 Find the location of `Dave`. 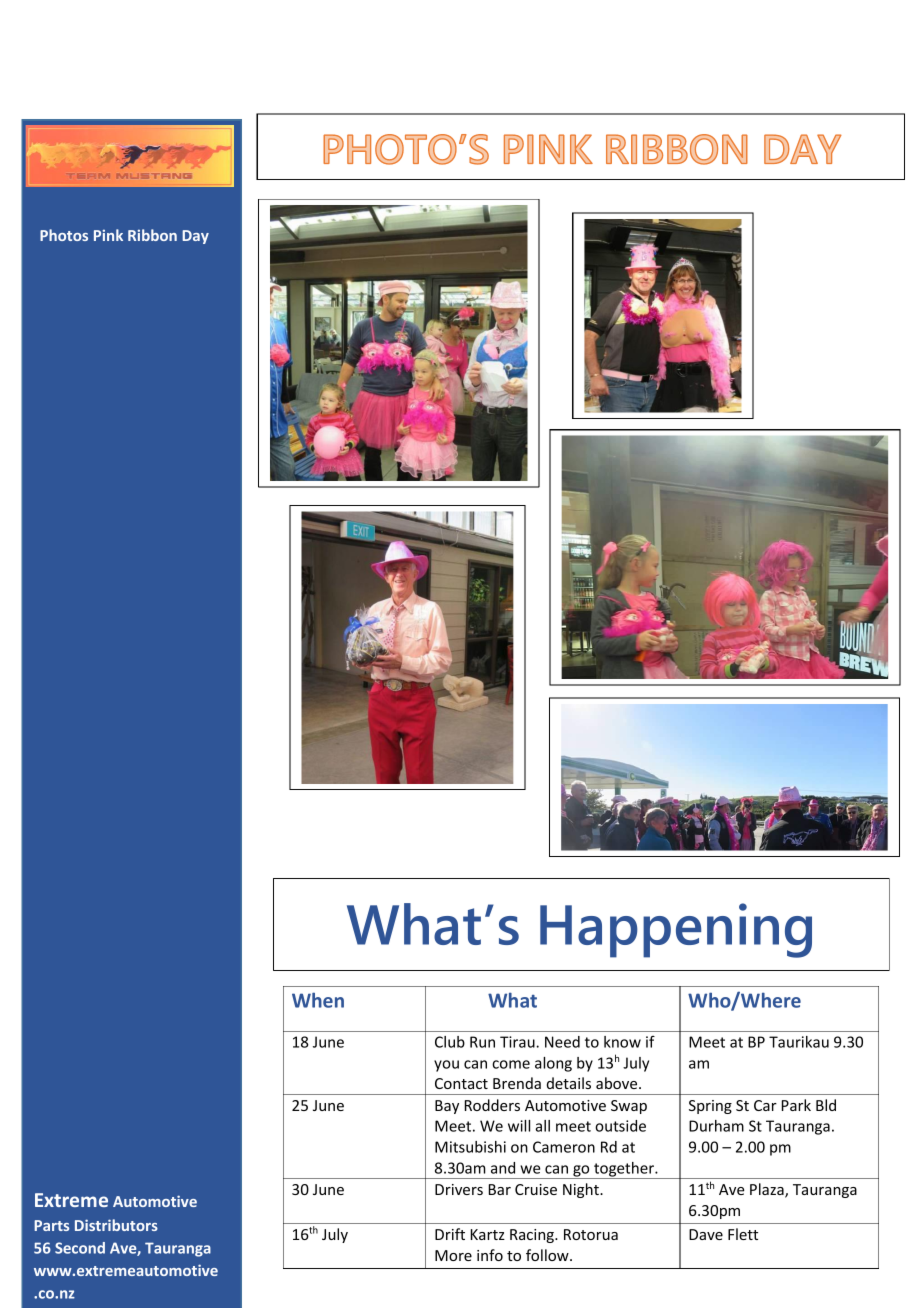

Dave is located at coordinates (706, 1234).
